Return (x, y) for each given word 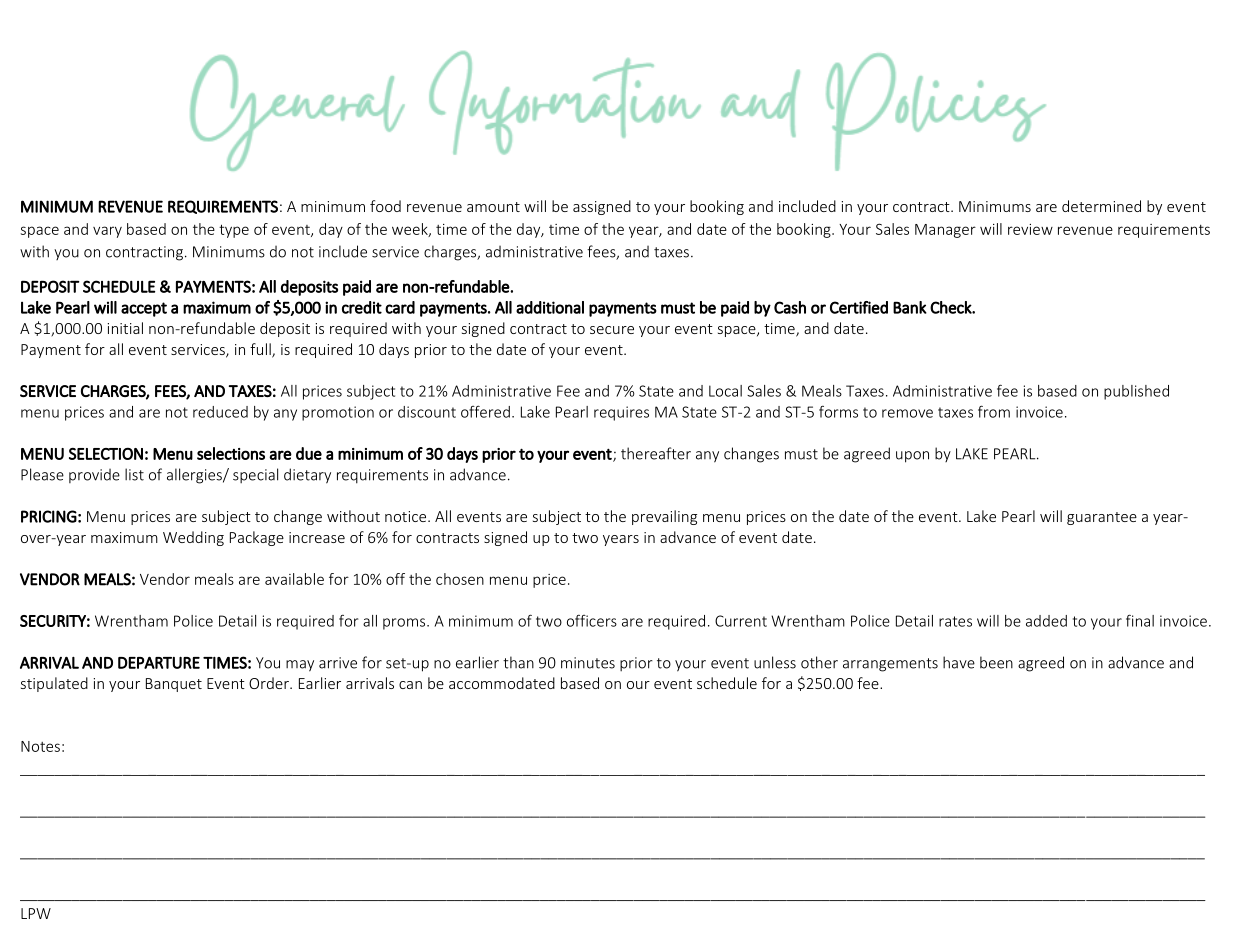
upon (912, 457)
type (234, 231)
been (996, 662)
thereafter (656, 453)
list (134, 474)
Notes (40, 746)
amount (493, 207)
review (1030, 229)
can (410, 685)
